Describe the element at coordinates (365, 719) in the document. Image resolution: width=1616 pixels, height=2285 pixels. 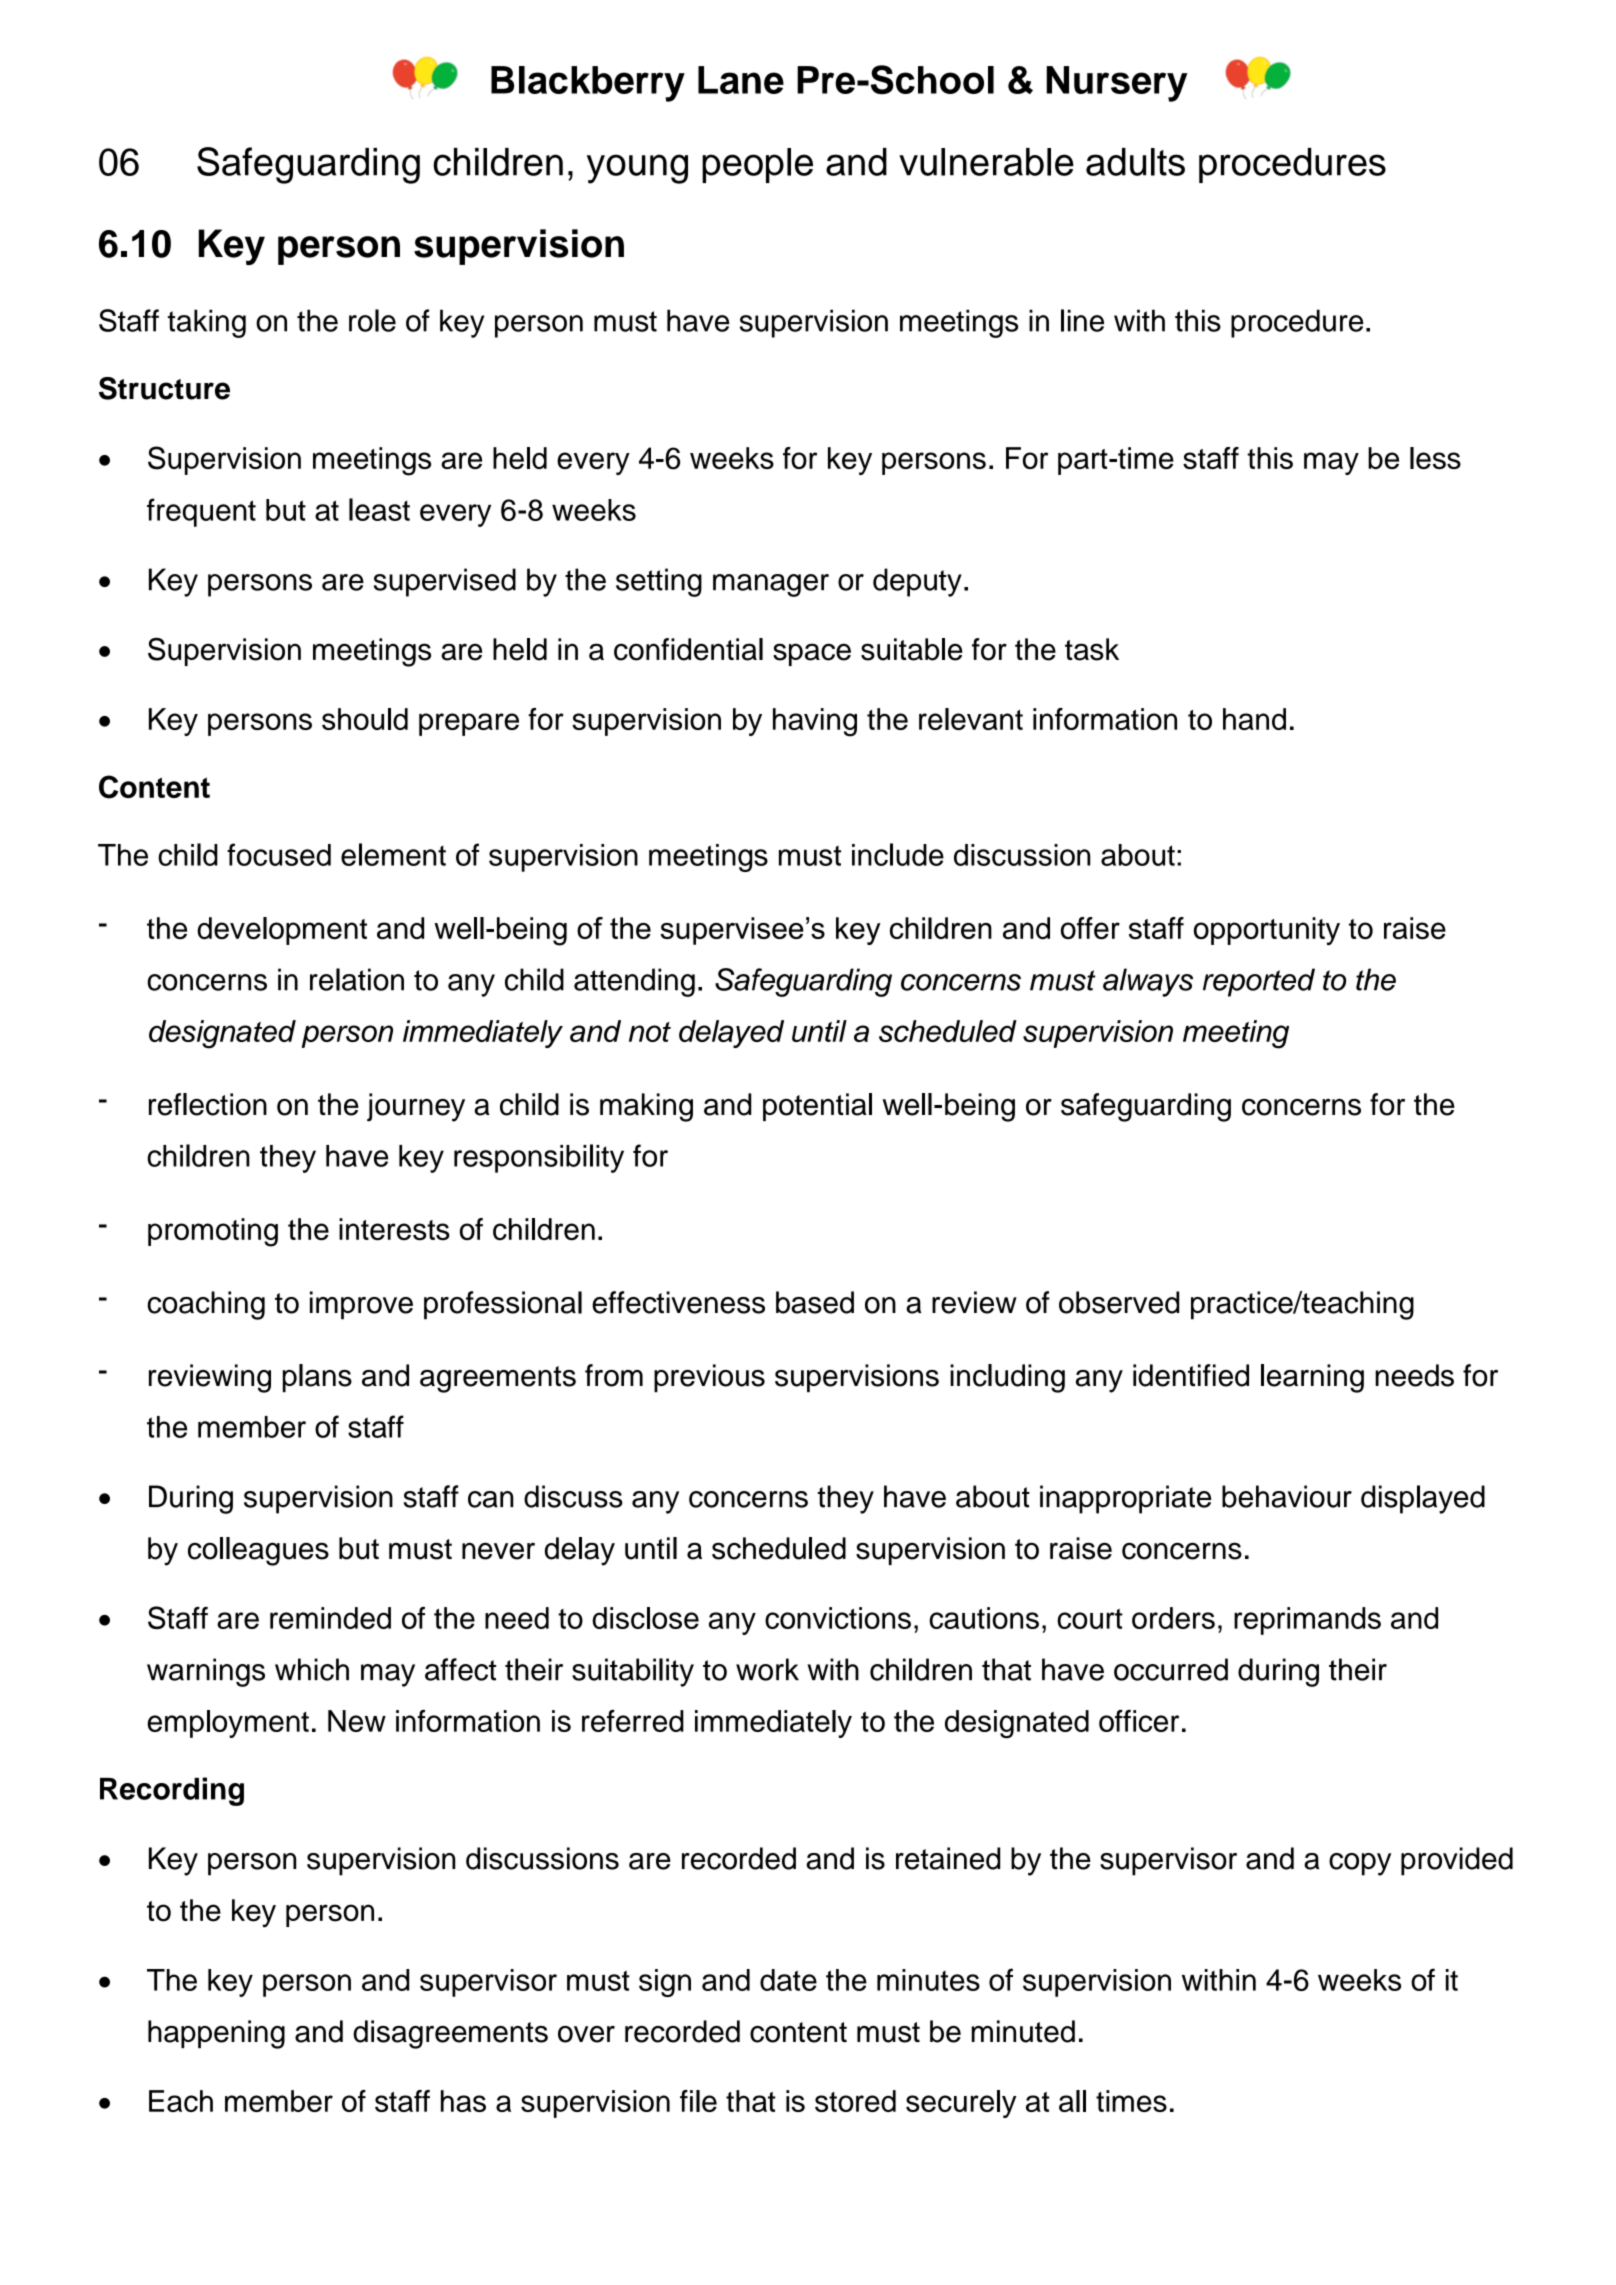
I see `should` at that location.
